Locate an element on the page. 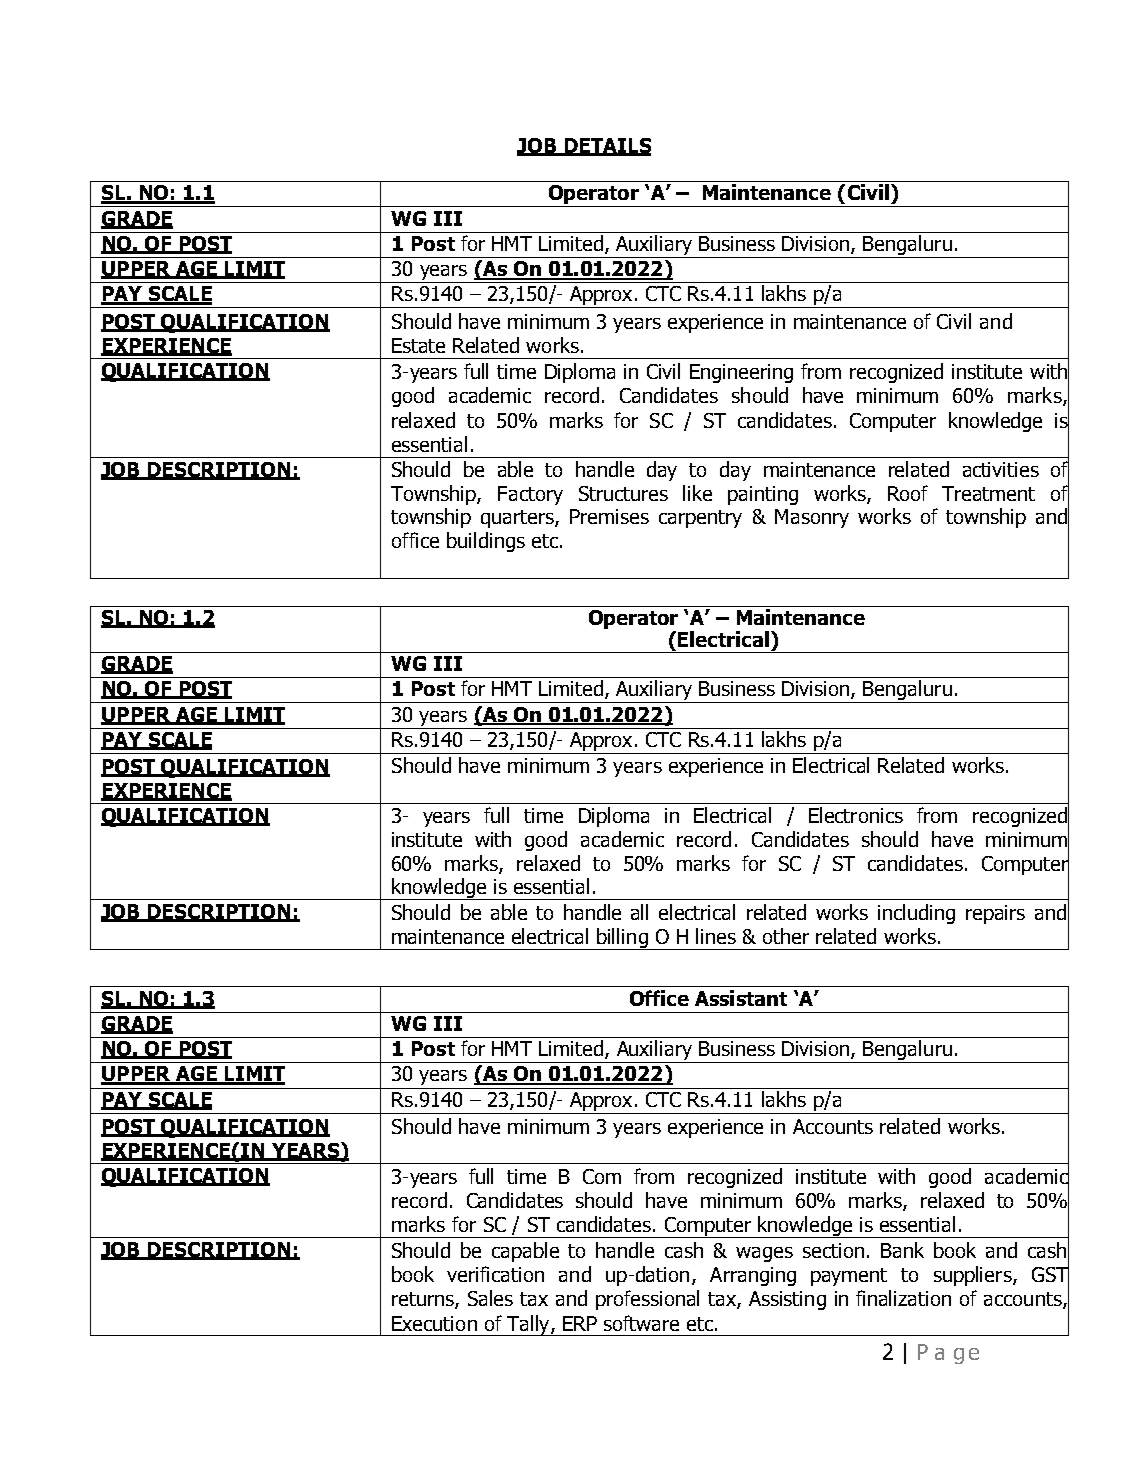  DETAILS is located at coordinates (606, 146).
